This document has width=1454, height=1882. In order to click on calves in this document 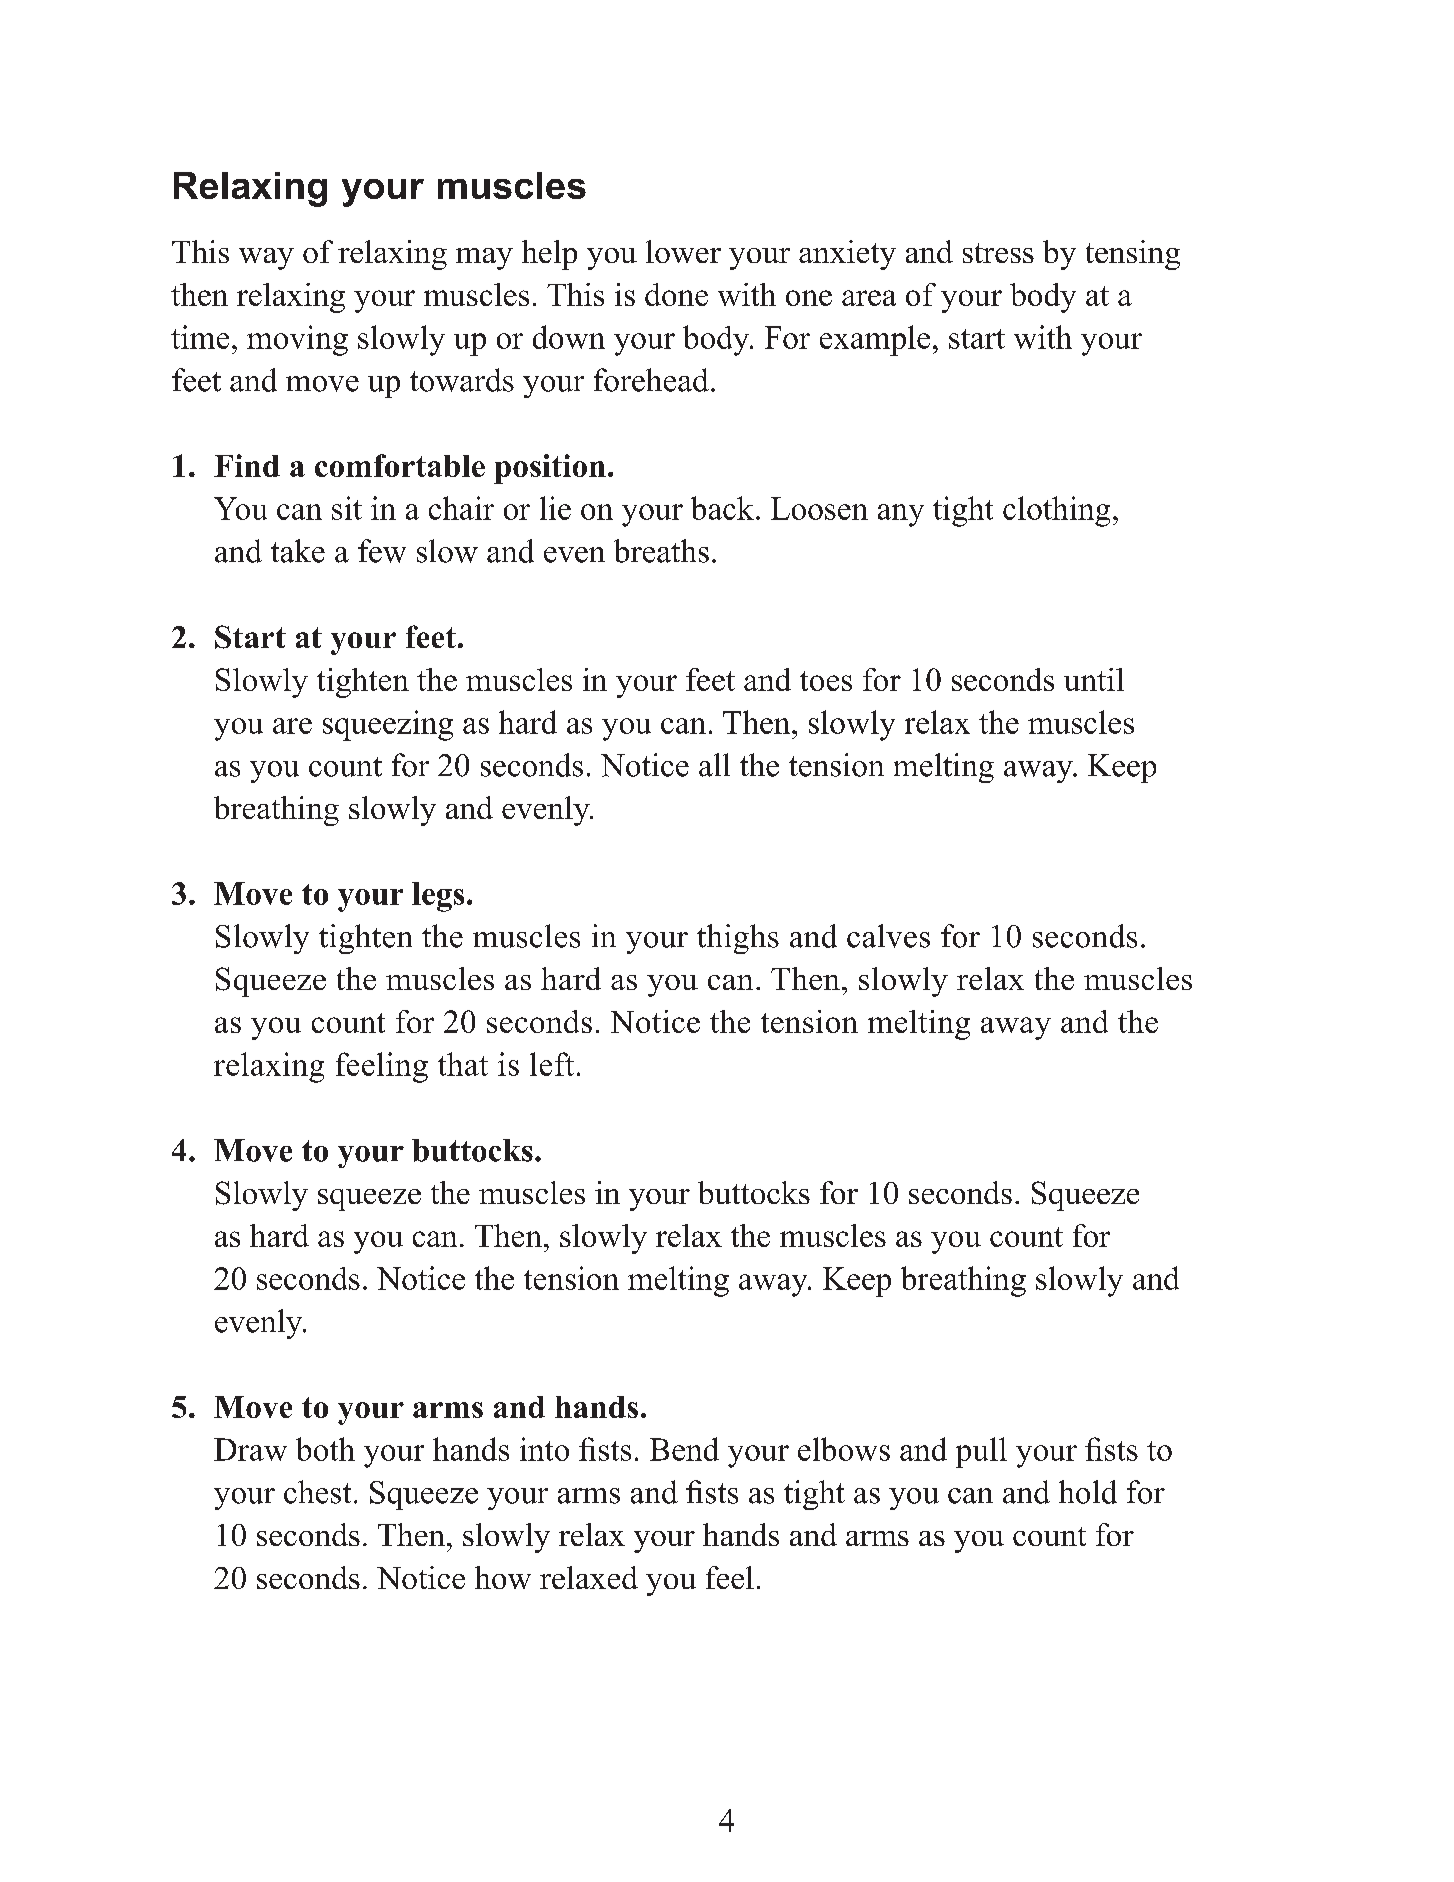, I will do `click(888, 936)`.
